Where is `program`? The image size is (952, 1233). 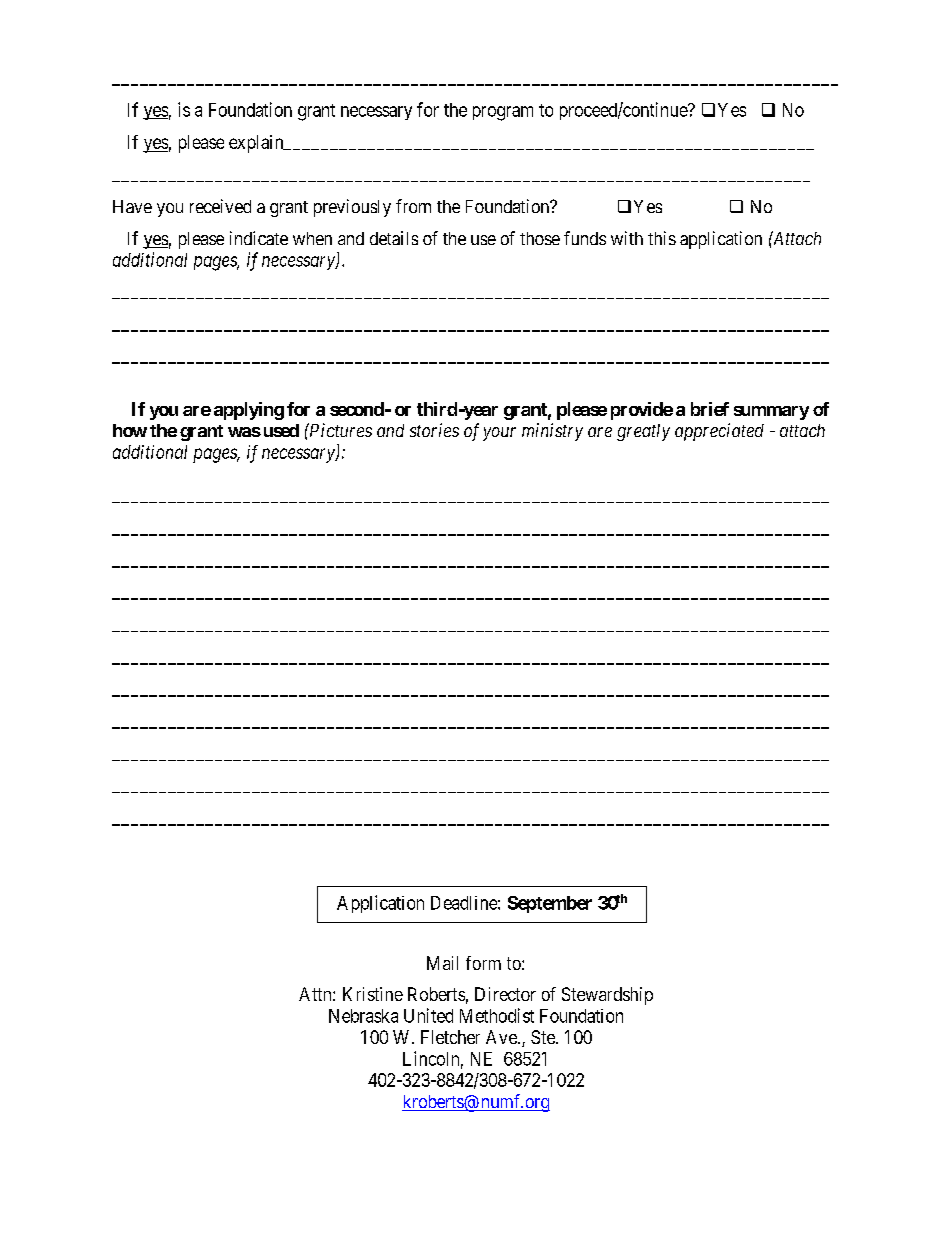
program is located at coordinates (503, 113).
